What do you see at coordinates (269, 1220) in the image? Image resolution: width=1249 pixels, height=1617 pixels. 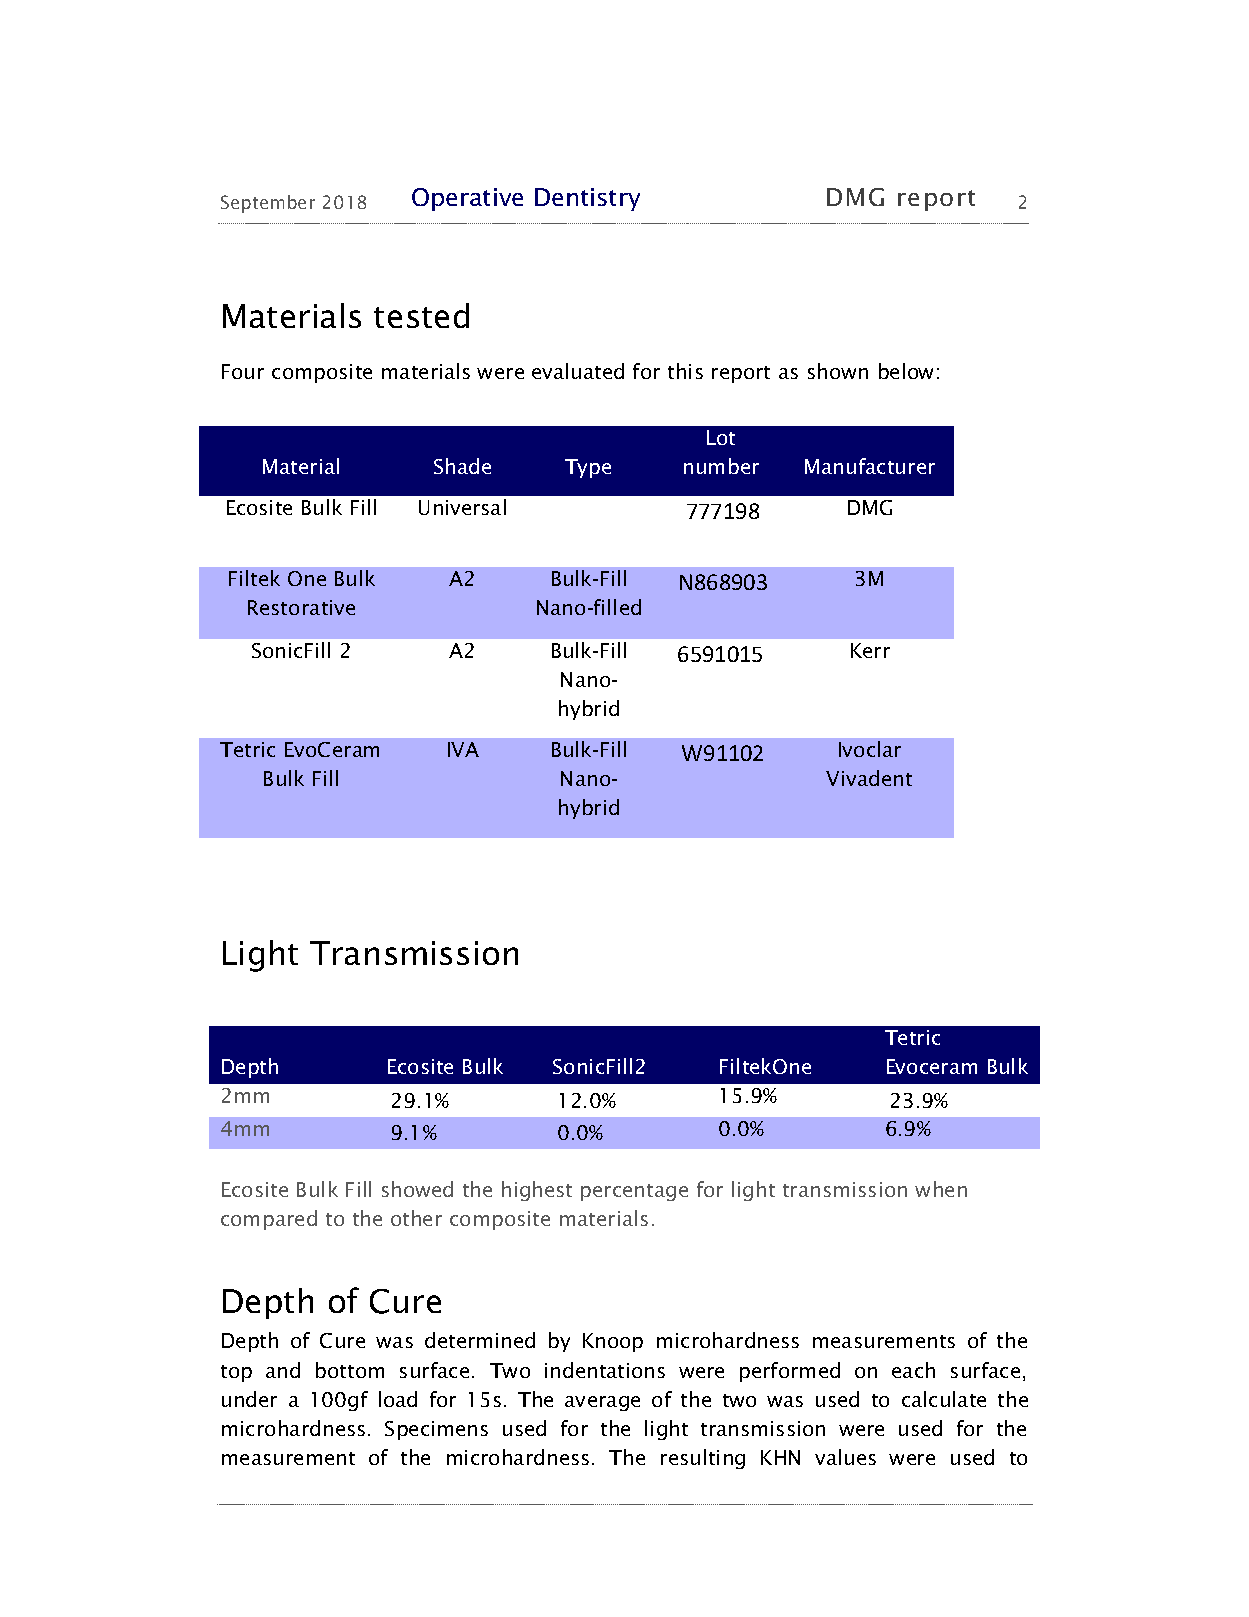 I see `compared` at bounding box center [269, 1220].
